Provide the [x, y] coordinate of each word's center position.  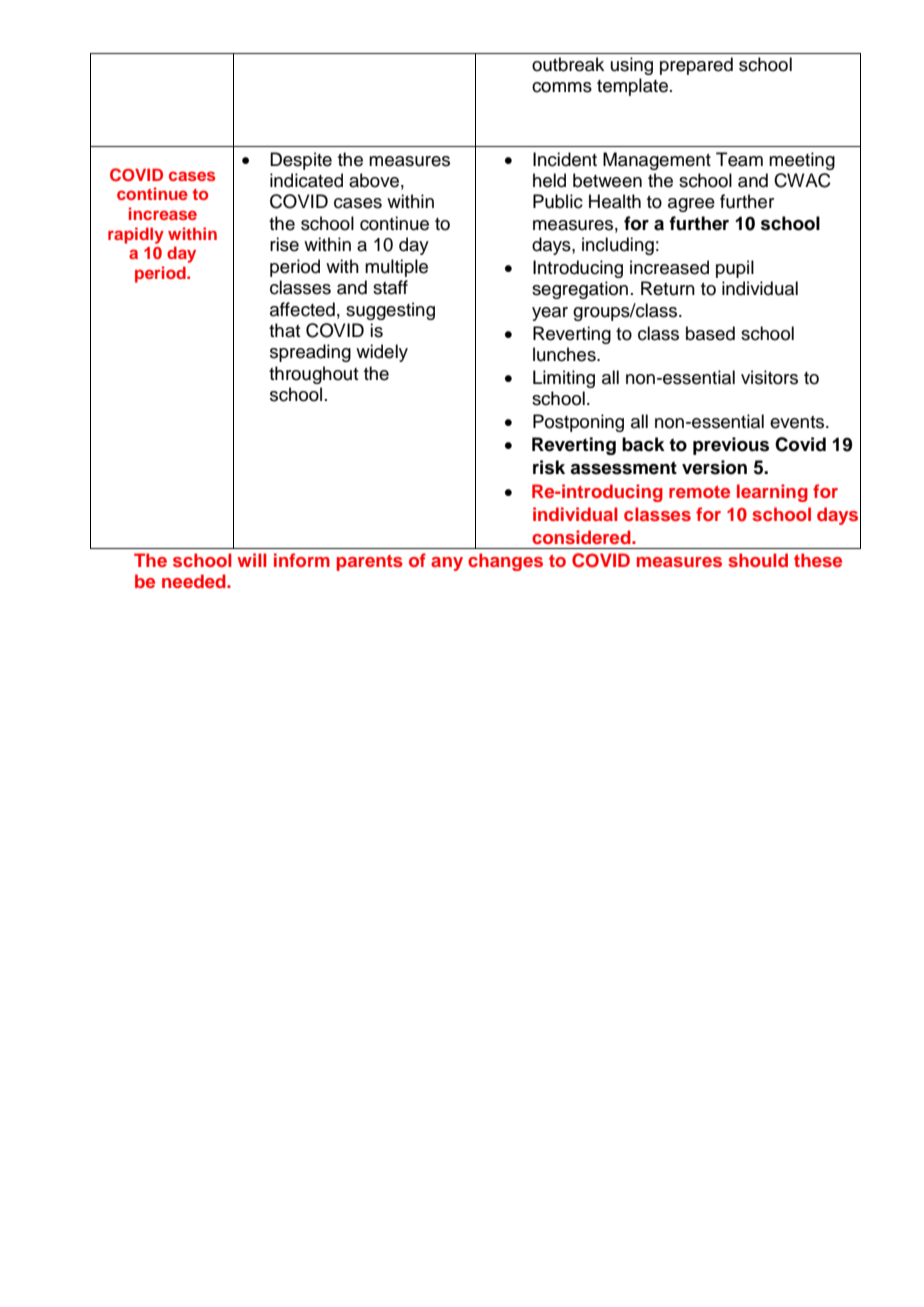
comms [562, 87]
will [252, 560]
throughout [313, 375]
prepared [696, 66]
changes [505, 562]
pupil [735, 269]
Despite [301, 161]
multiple [396, 268]
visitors [769, 377]
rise [284, 244]
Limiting [564, 379]
